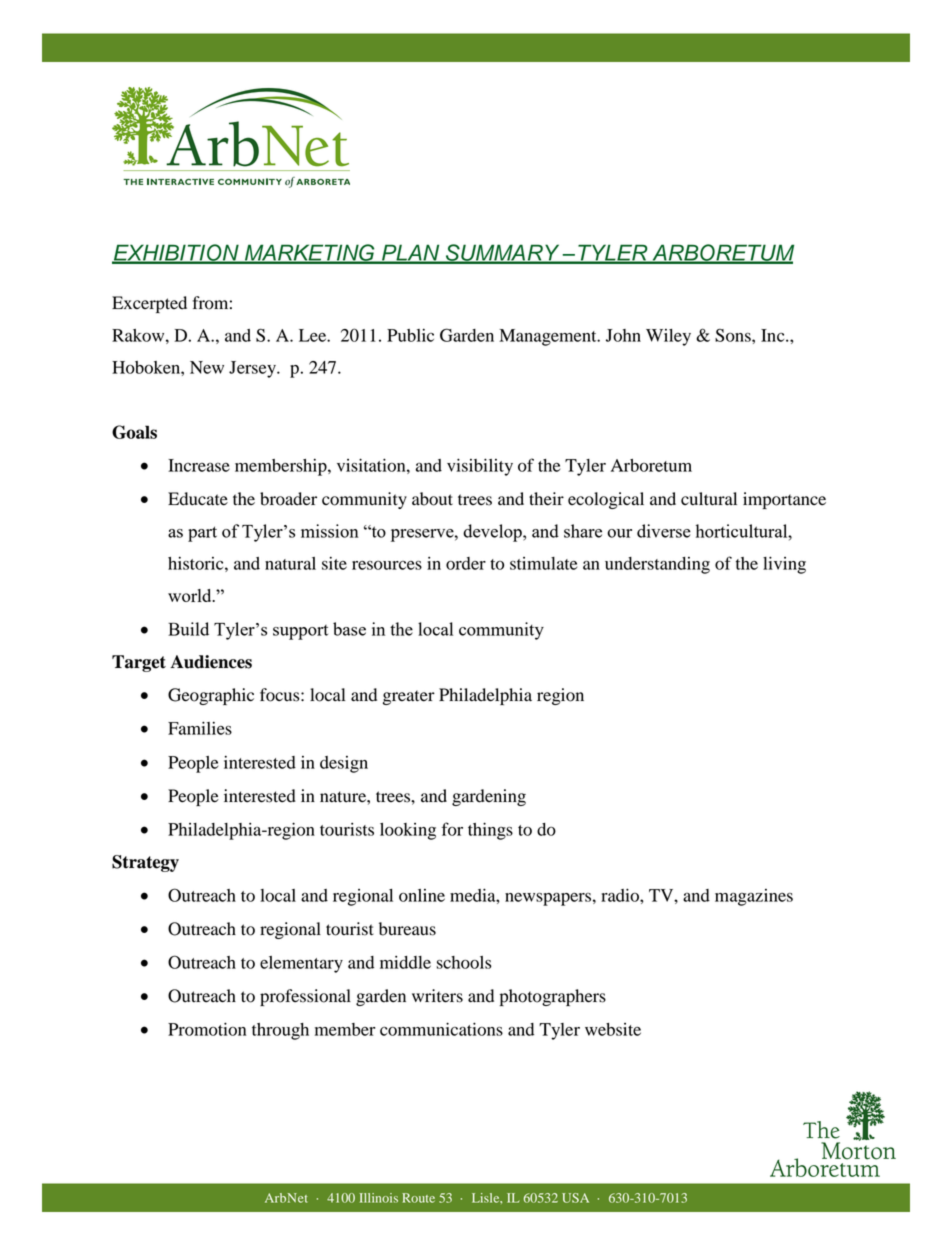 The image size is (952, 1233). What do you see at coordinates (754, 897) in the image?
I see `magazines` at bounding box center [754, 897].
